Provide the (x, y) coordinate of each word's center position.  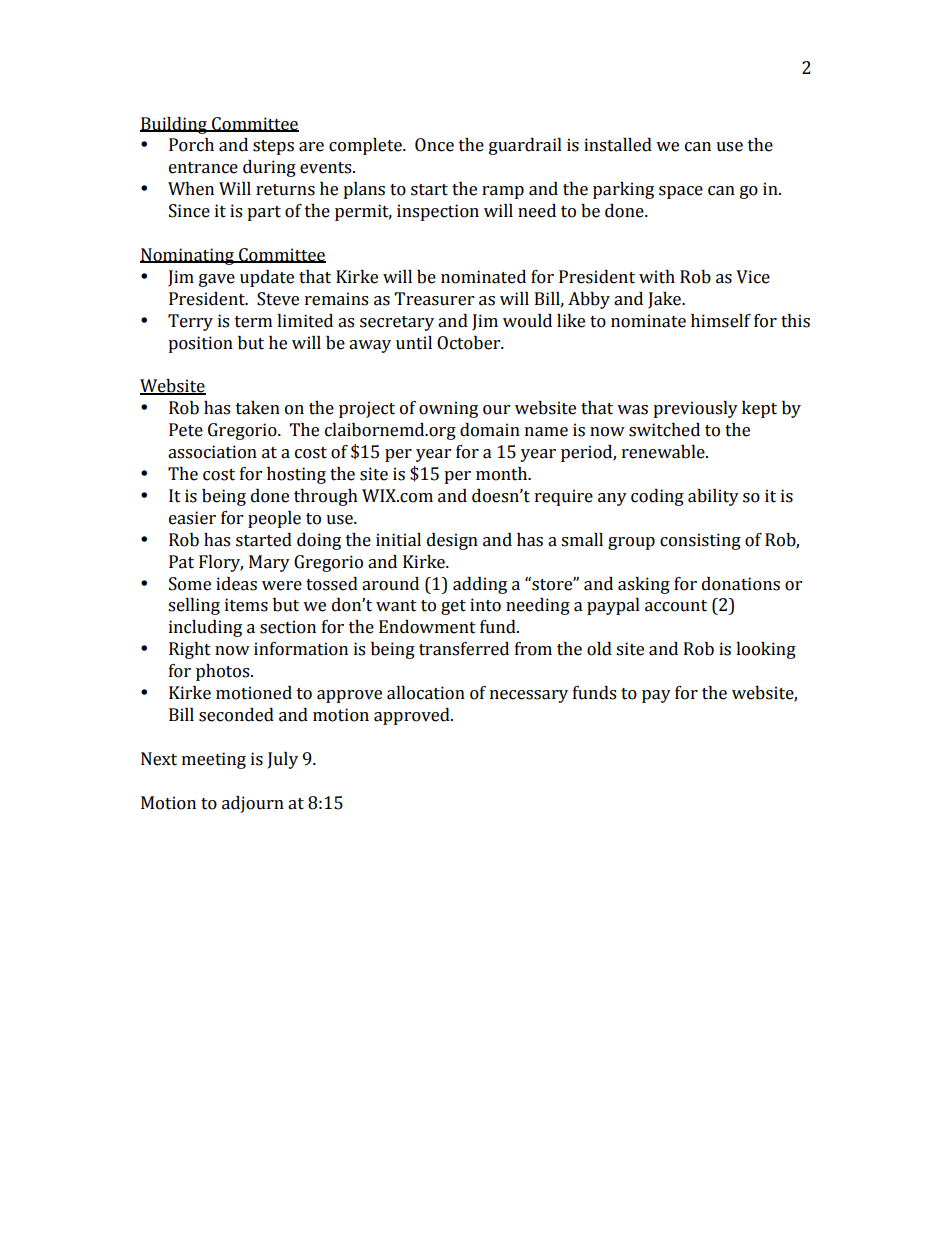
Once (434, 145)
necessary (529, 696)
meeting (214, 760)
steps (273, 147)
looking (766, 650)
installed (618, 145)
